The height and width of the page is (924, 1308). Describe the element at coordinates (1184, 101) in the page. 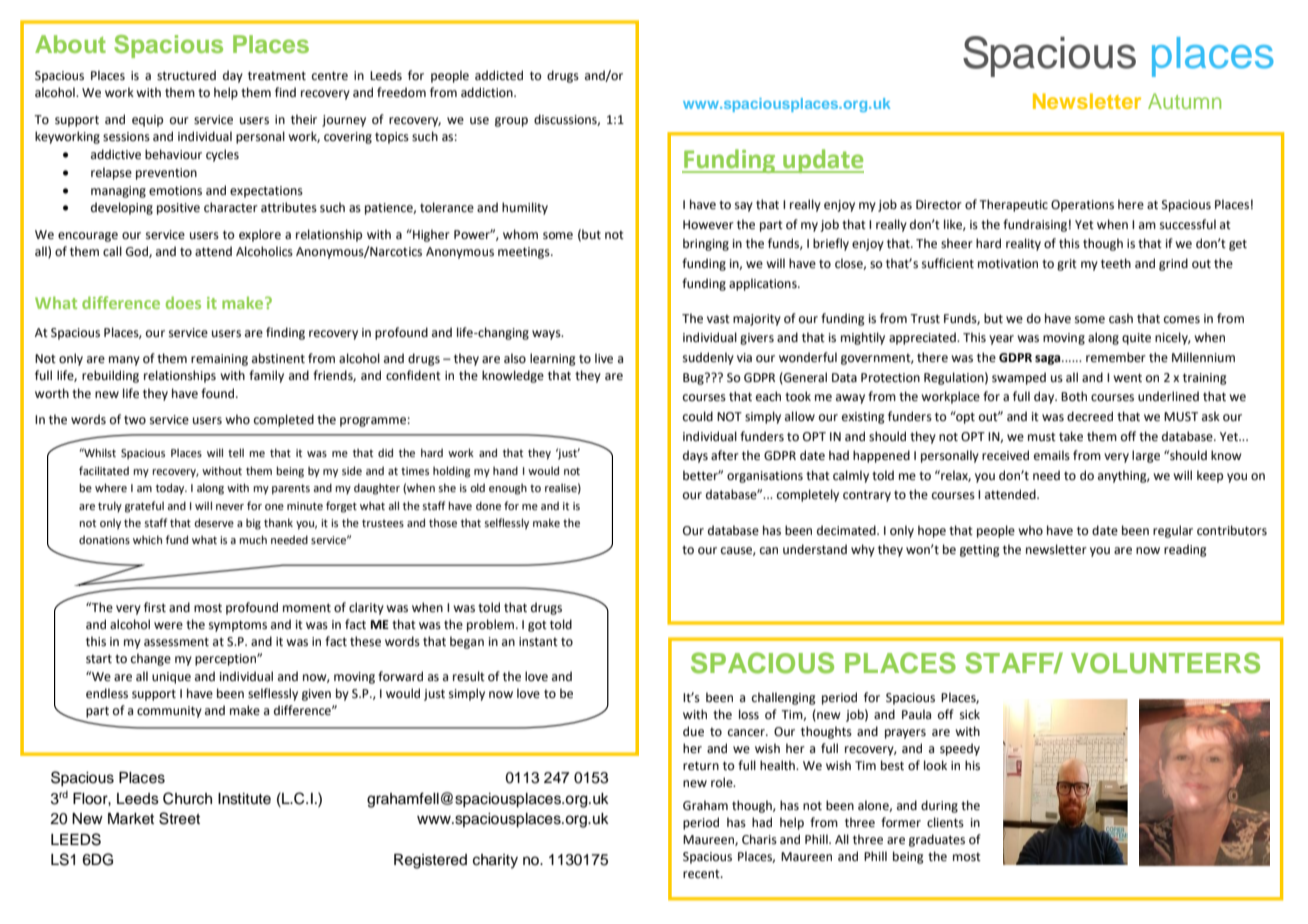

I see `Autumn` at that location.
